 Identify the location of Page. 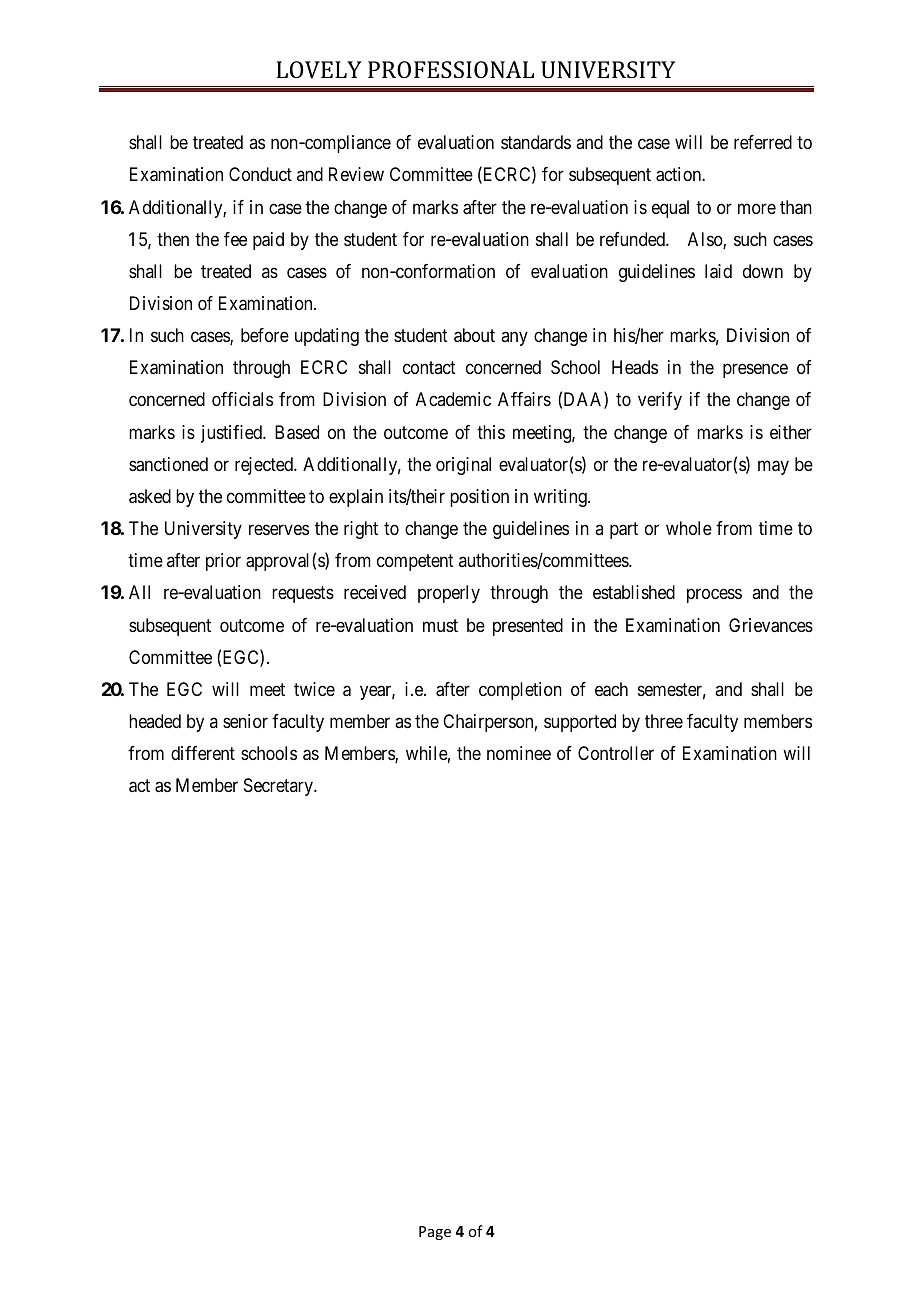
(435, 1233).
